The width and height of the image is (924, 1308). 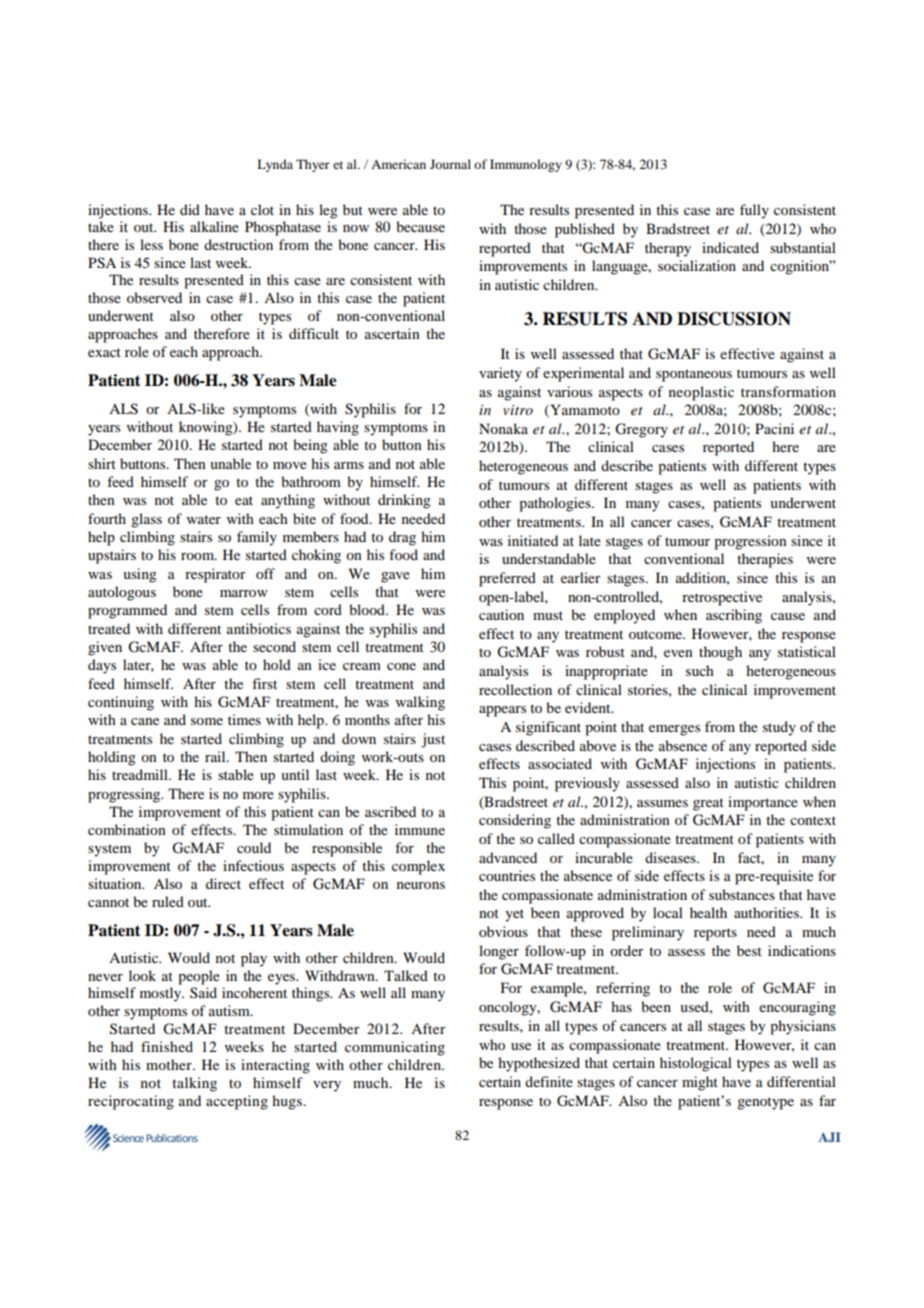 What do you see at coordinates (788, 391) in the image?
I see `transformation` at bounding box center [788, 391].
